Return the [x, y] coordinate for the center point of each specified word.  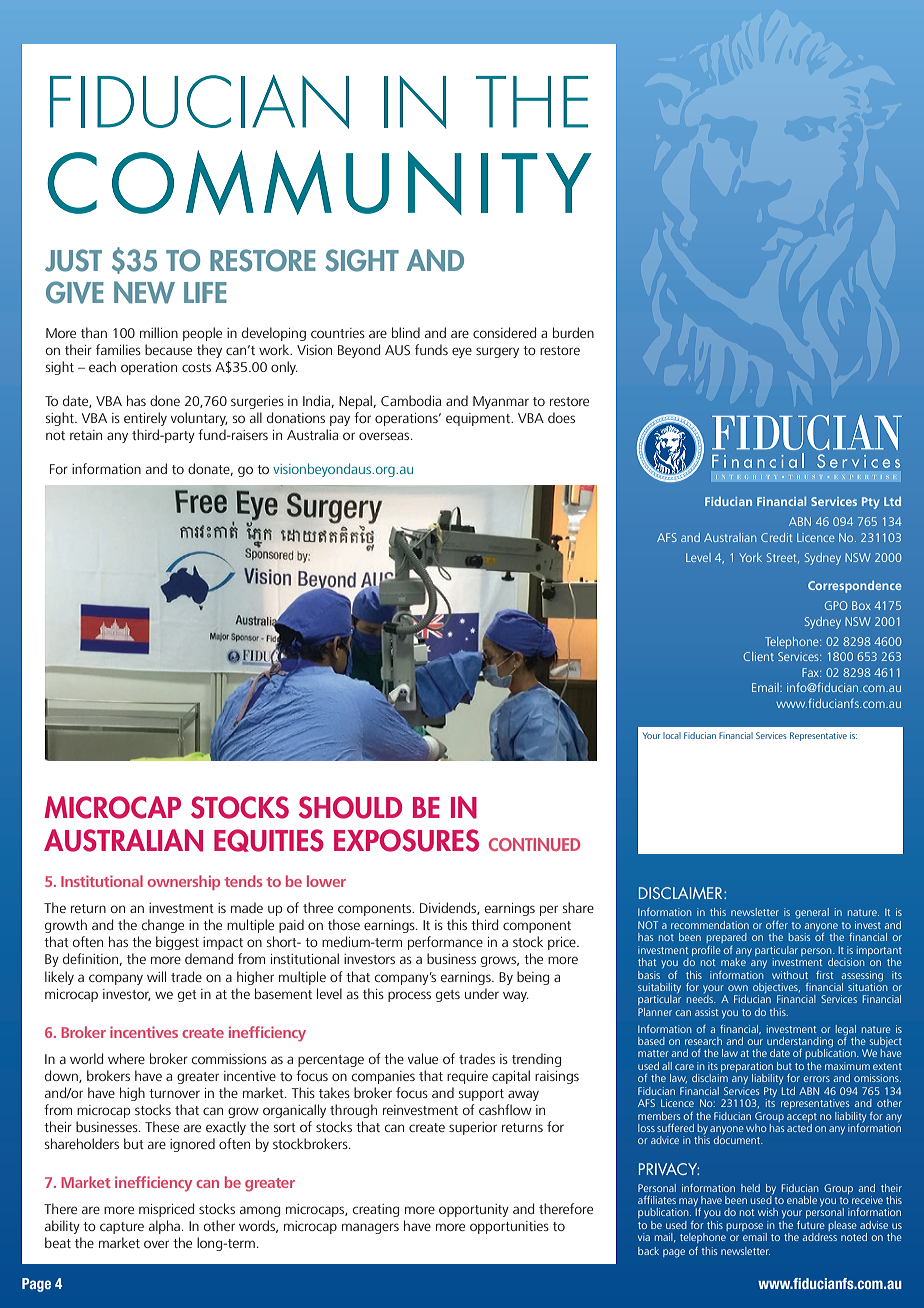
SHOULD [350, 807]
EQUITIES [269, 840]
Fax [811, 672]
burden [573, 332]
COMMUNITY [319, 182]
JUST [73, 260]
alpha [166, 1227]
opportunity [474, 1210]
